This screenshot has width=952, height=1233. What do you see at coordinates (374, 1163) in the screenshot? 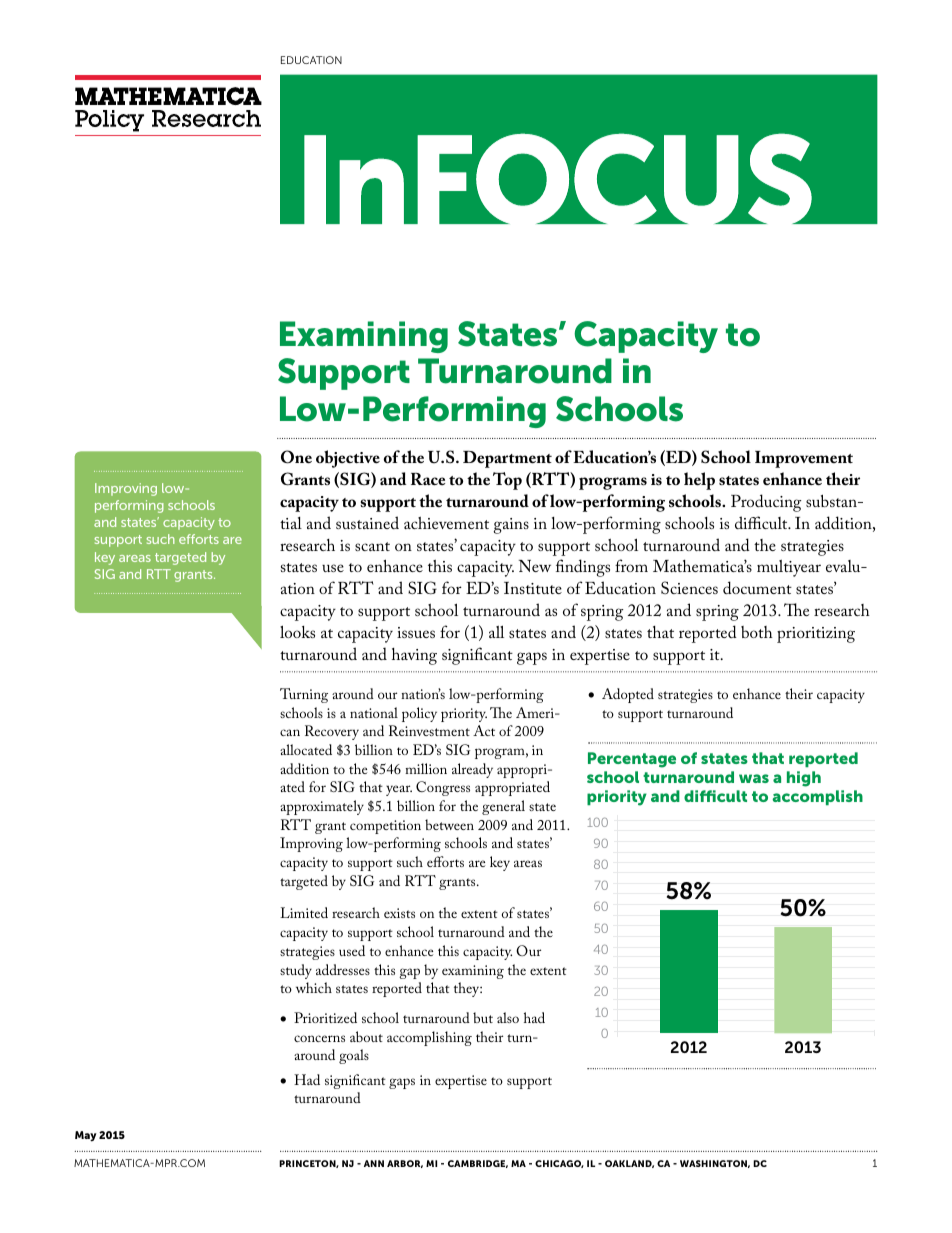
I see `Ann` at bounding box center [374, 1163].
